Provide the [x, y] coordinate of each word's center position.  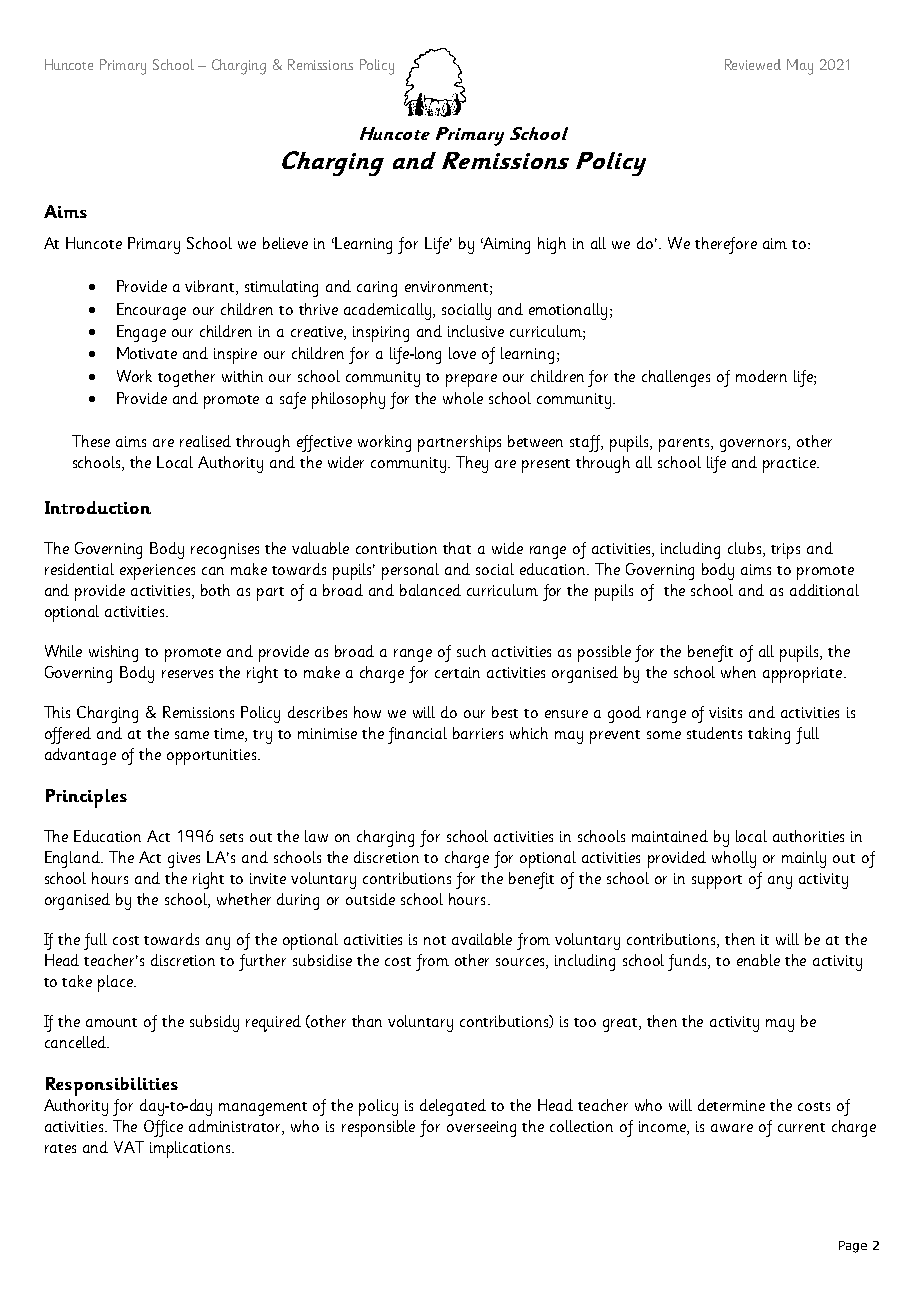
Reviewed [753, 64]
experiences [157, 572]
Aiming [506, 245]
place [116, 983]
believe [285, 243]
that [457, 548]
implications [191, 1149]
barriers [478, 733]
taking [769, 735]
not [435, 940]
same [192, 735]
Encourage [151, 311]
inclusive [476, 331]
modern [761, 376]
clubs [746, 549]
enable [758, 960]
